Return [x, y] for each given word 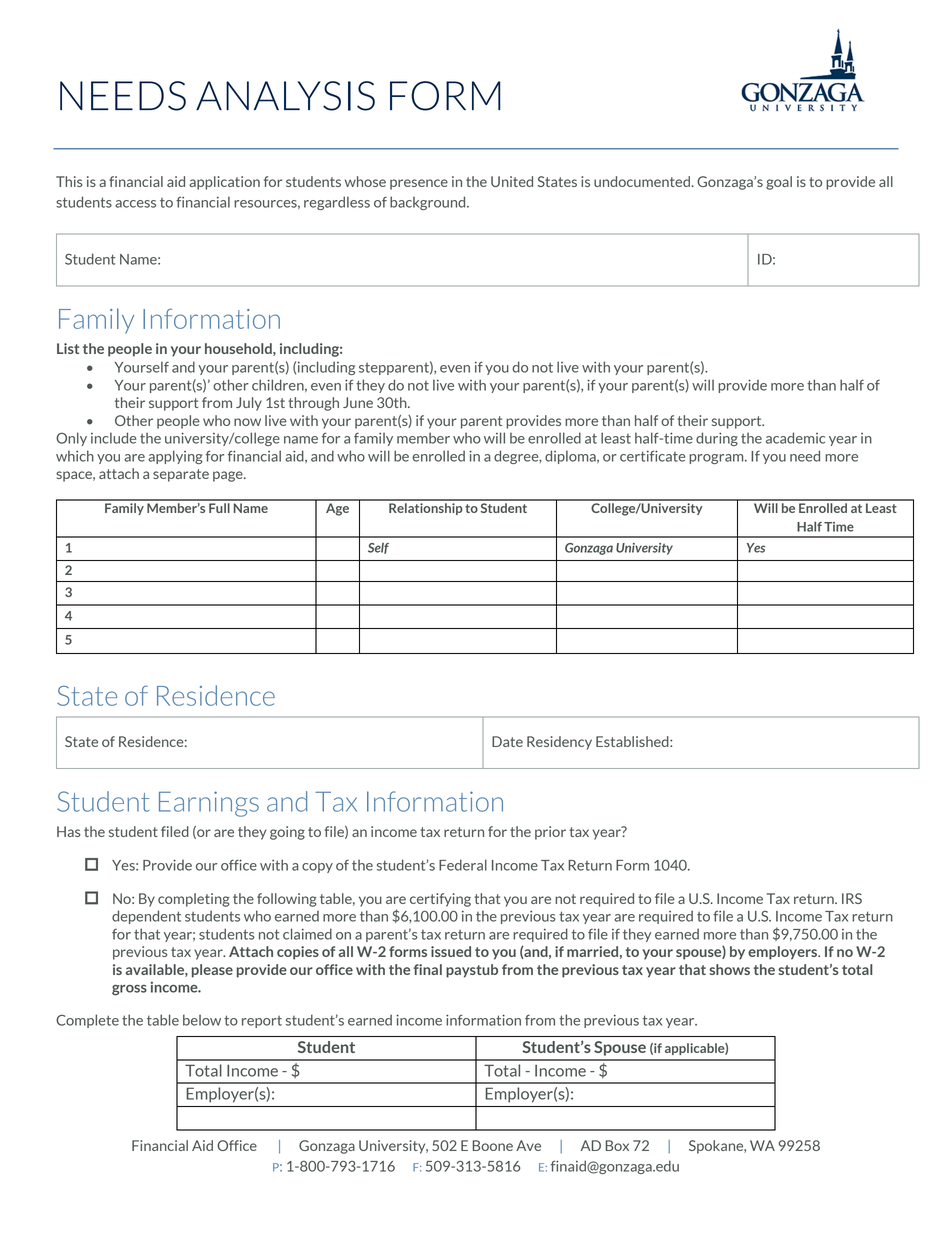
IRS [852, 898]
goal [779, 183]
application [224, 183]
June [358, 402]
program [717, 459]
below [202, 1020]
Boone [492, 1145]
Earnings [209, 804]
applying [175, 457]
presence [419, 184]
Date [507, 741]
